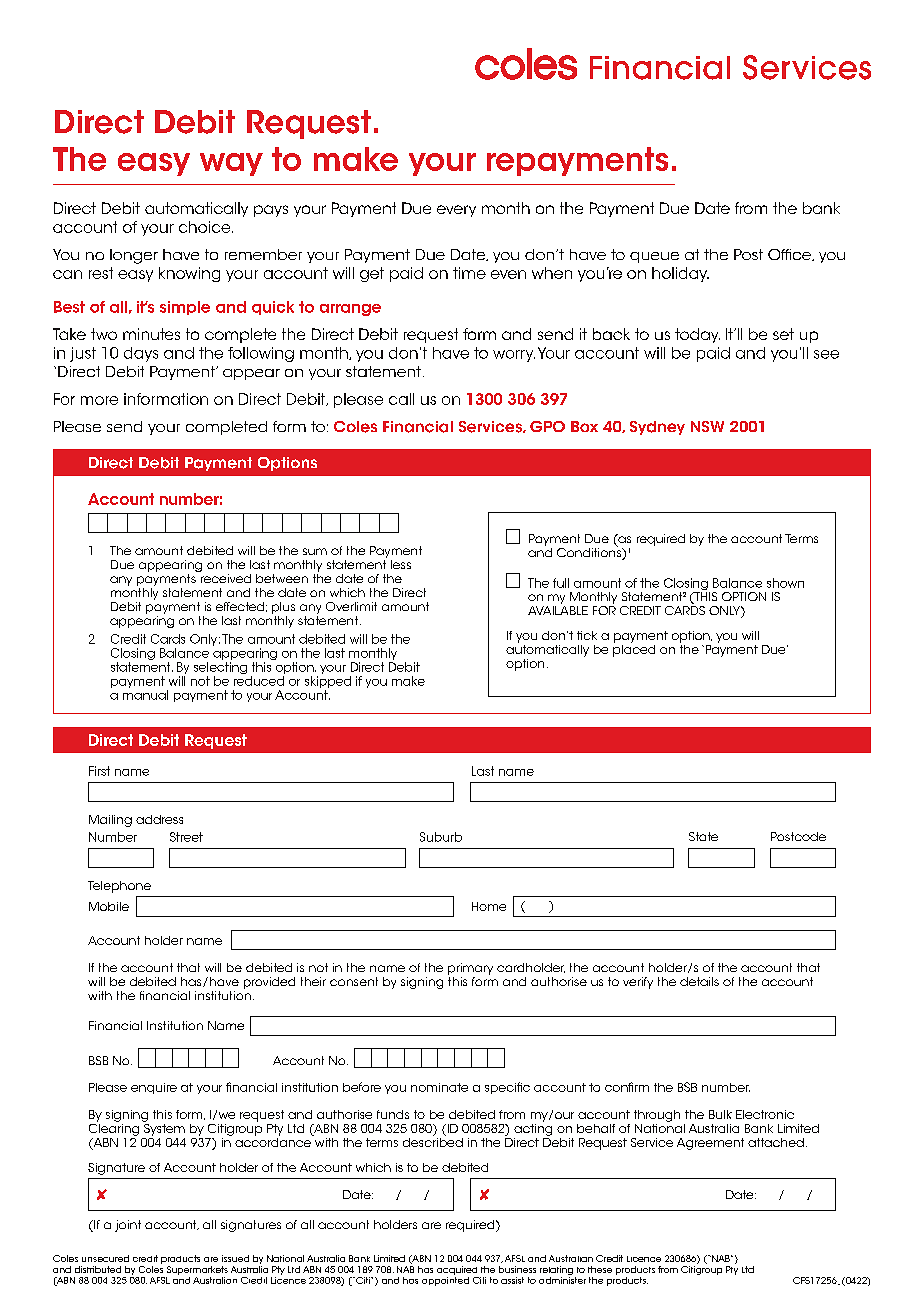  Describe the element at coordinates (128, 1226) in the screenshot. I see `joint` at that location.
